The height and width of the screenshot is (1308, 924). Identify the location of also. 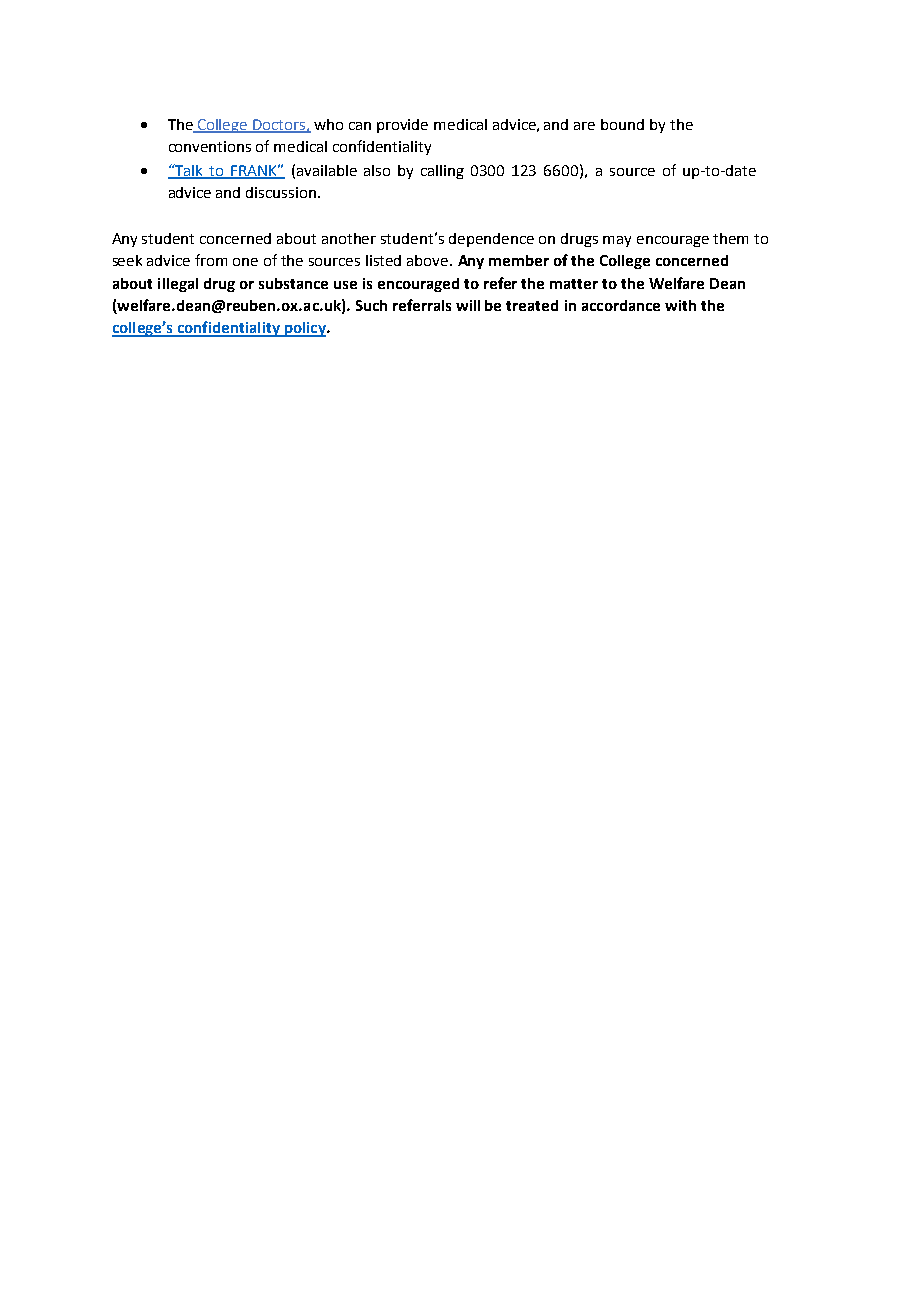
(377, 170).
